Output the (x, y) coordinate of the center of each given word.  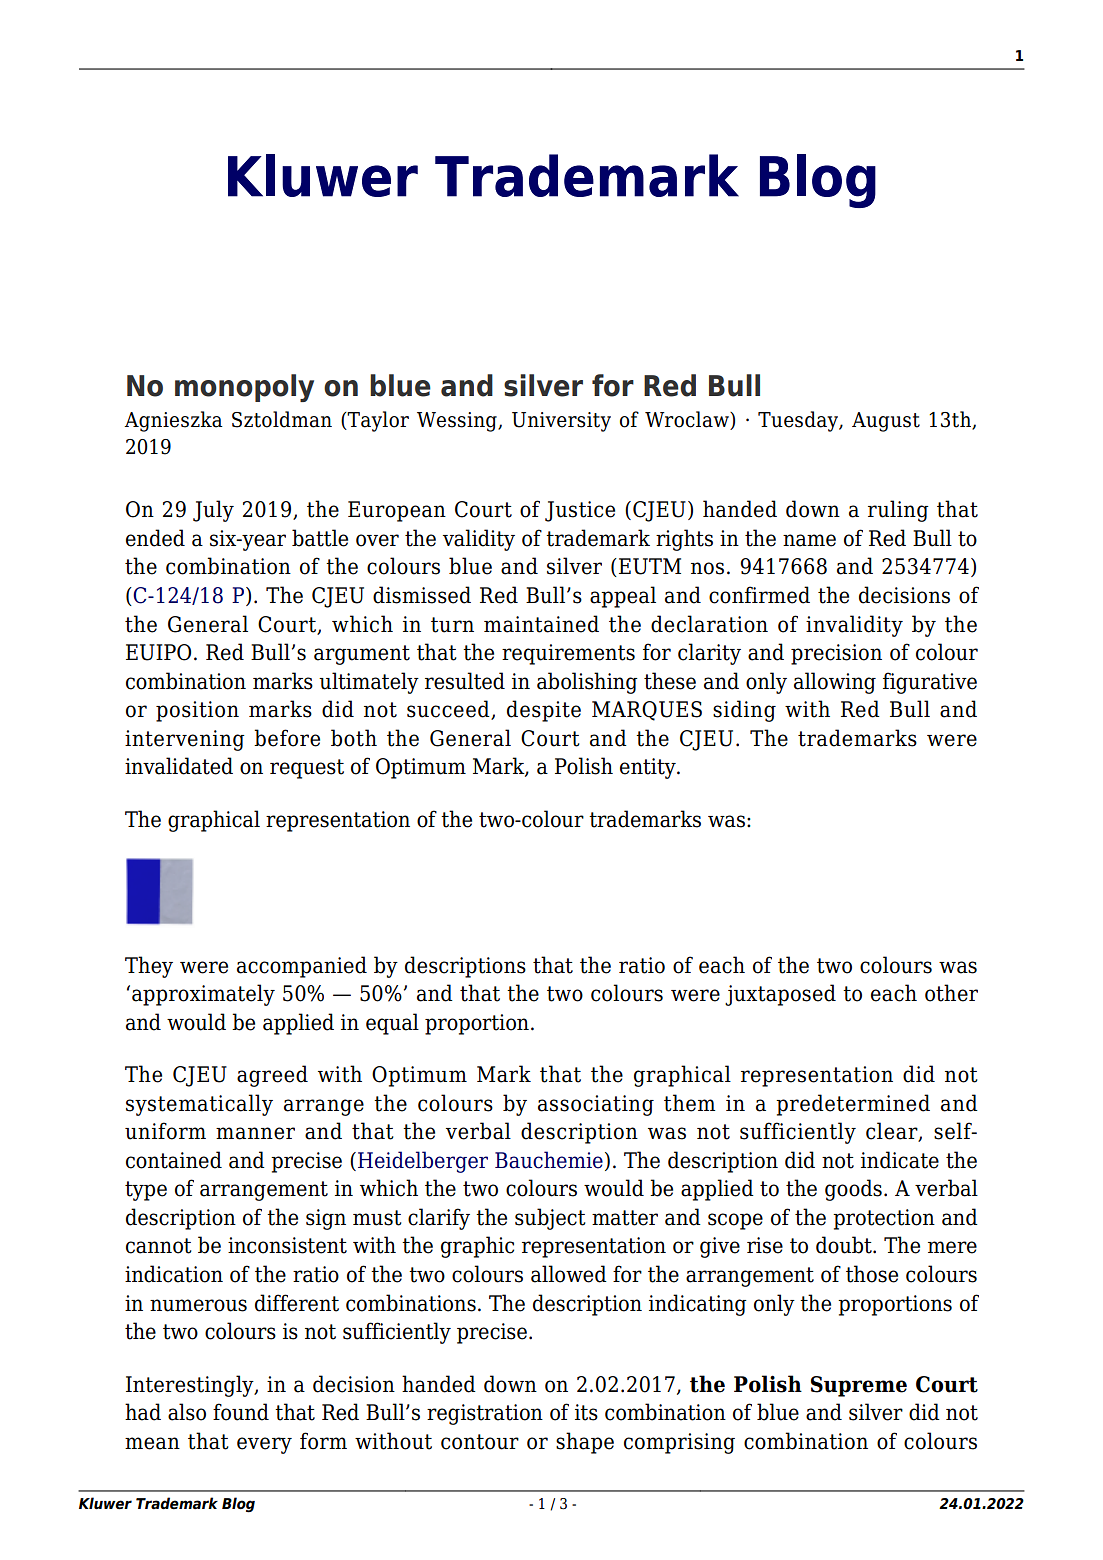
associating (596, 1105)
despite (544, 711)
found (241, 1412)
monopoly (244, 388)
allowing (835, 683)
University (561, 422)
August (886, 422)
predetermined (853, 1105)
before (287, 738)
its (586, 1412)
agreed (272, 1076)
